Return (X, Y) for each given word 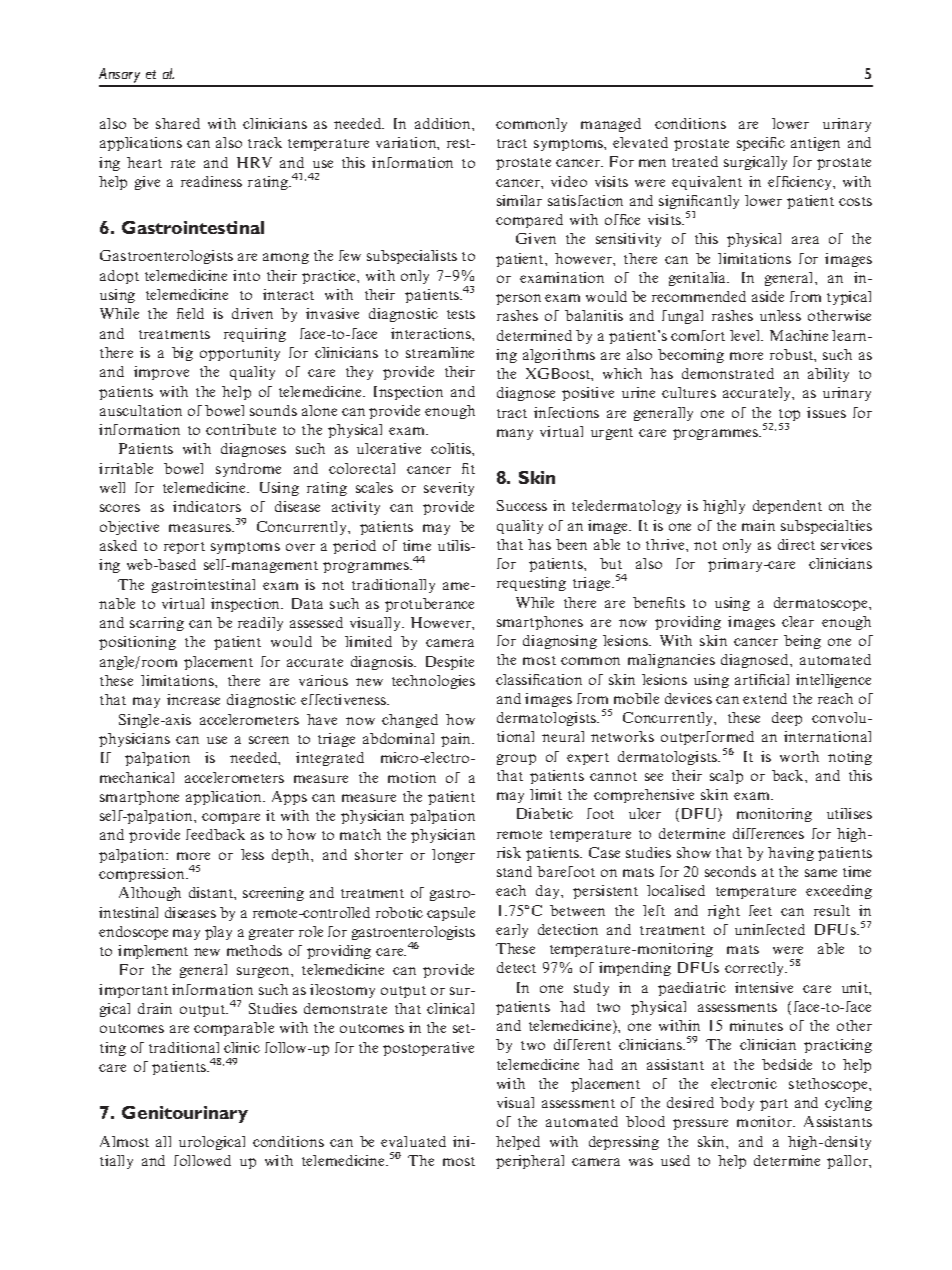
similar (519, 200)
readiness (211, 181)
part (774, 1105)
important (133, 991)
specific (761, 144)
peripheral (530, 1162)
